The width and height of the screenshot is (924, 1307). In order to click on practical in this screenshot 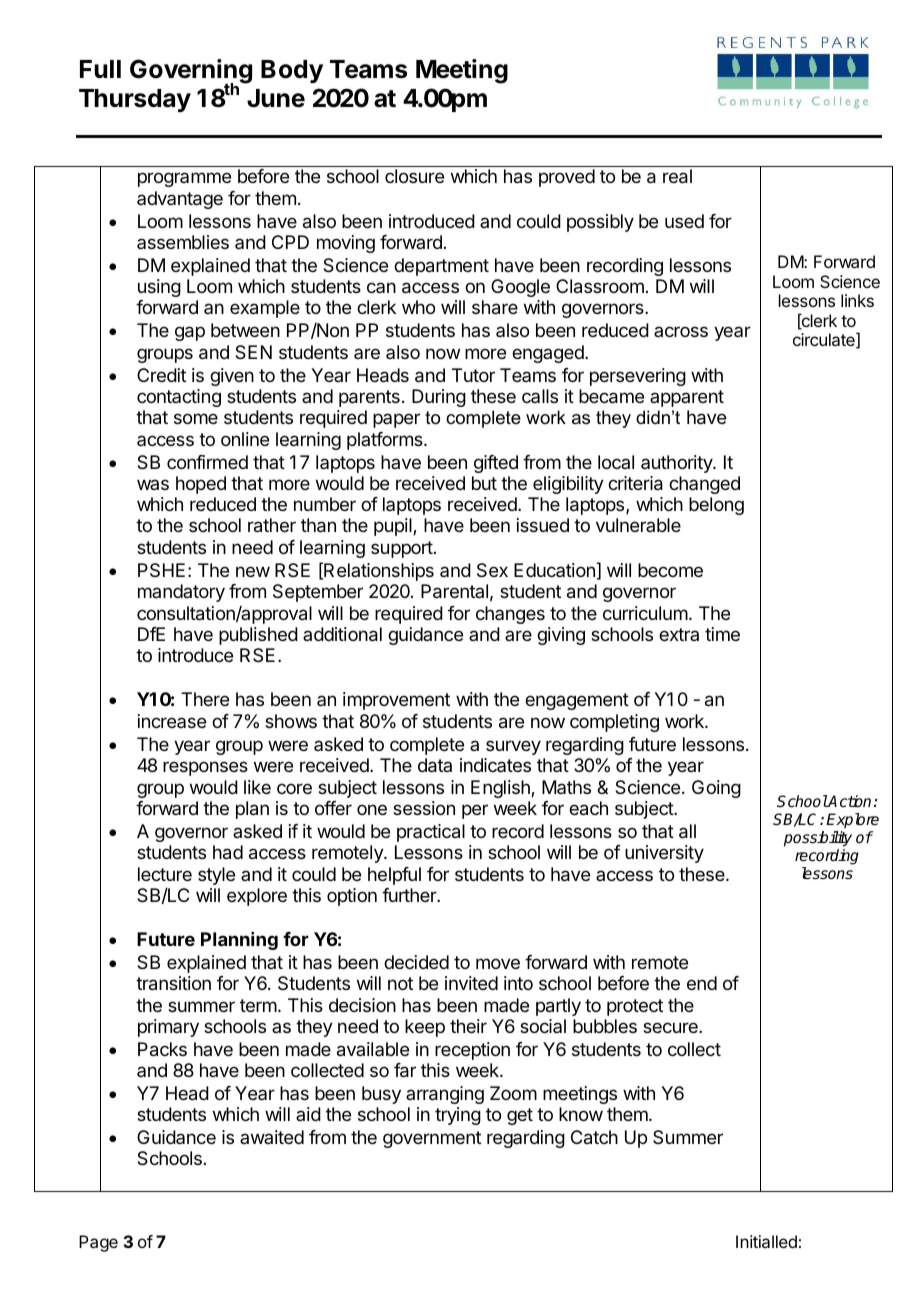, I will do `click(431, 833)`.
